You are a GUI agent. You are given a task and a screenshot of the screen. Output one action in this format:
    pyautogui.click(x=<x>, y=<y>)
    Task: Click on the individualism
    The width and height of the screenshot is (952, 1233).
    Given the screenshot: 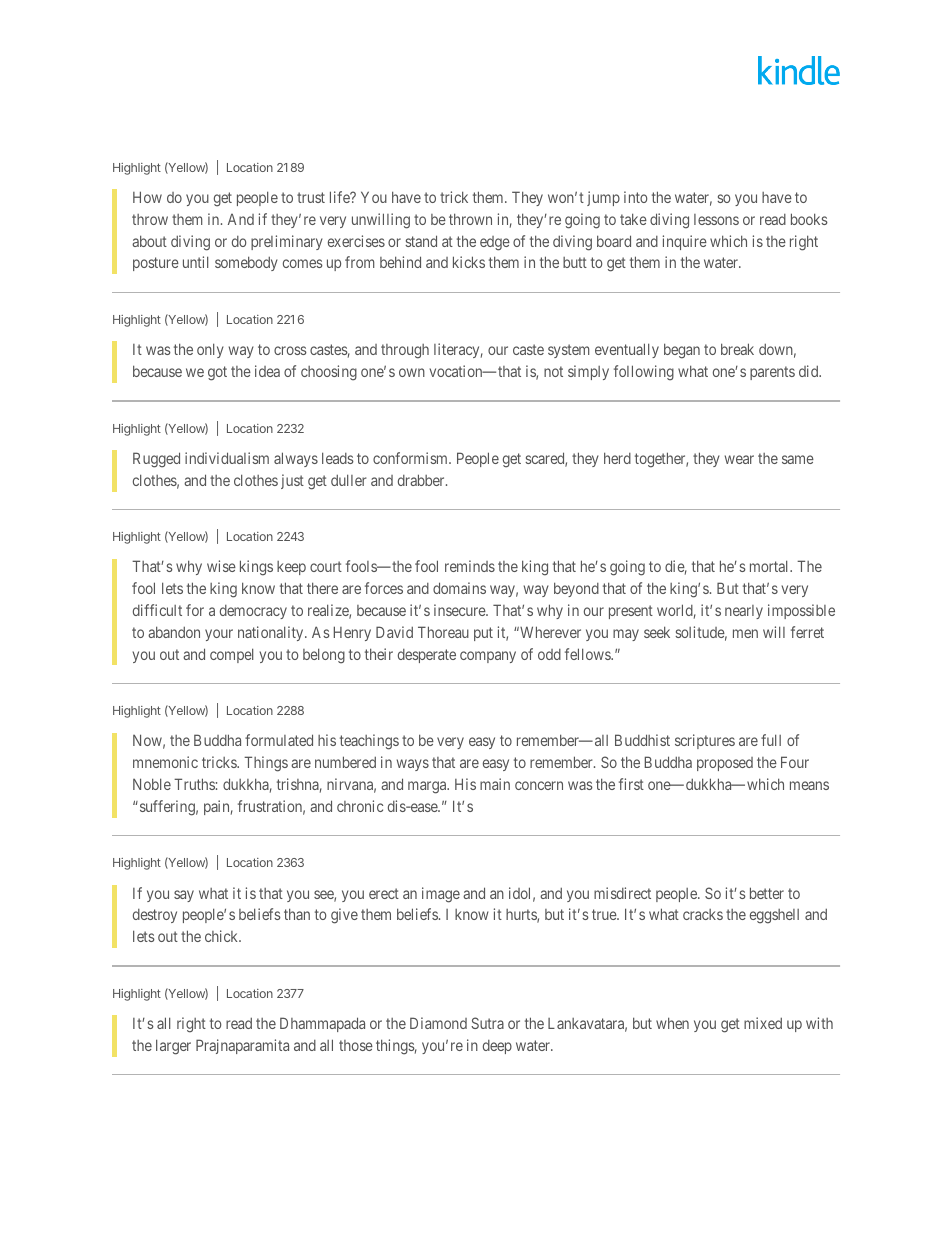 What is the action you would take?
    pyautogui.click(x=227, y=458)
